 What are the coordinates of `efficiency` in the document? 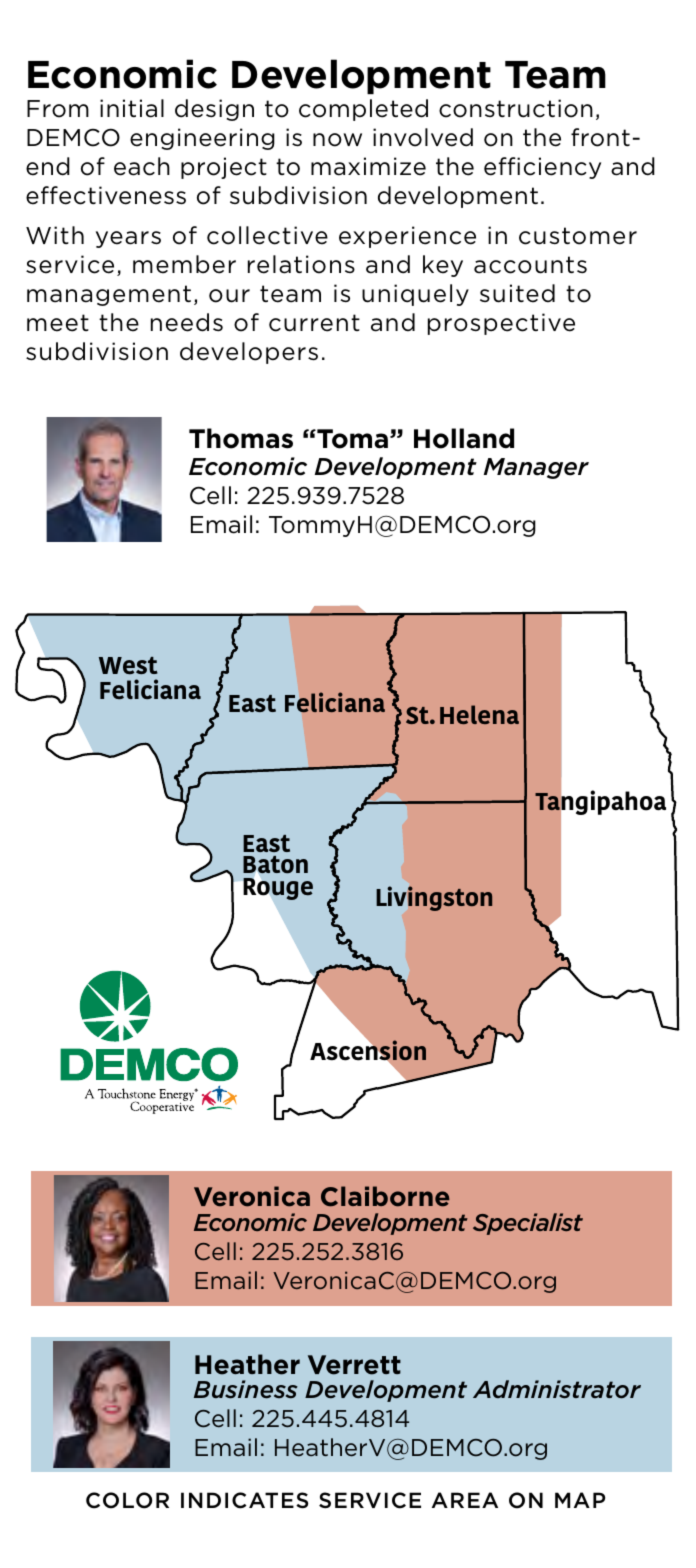 It's located at (542, 168).
